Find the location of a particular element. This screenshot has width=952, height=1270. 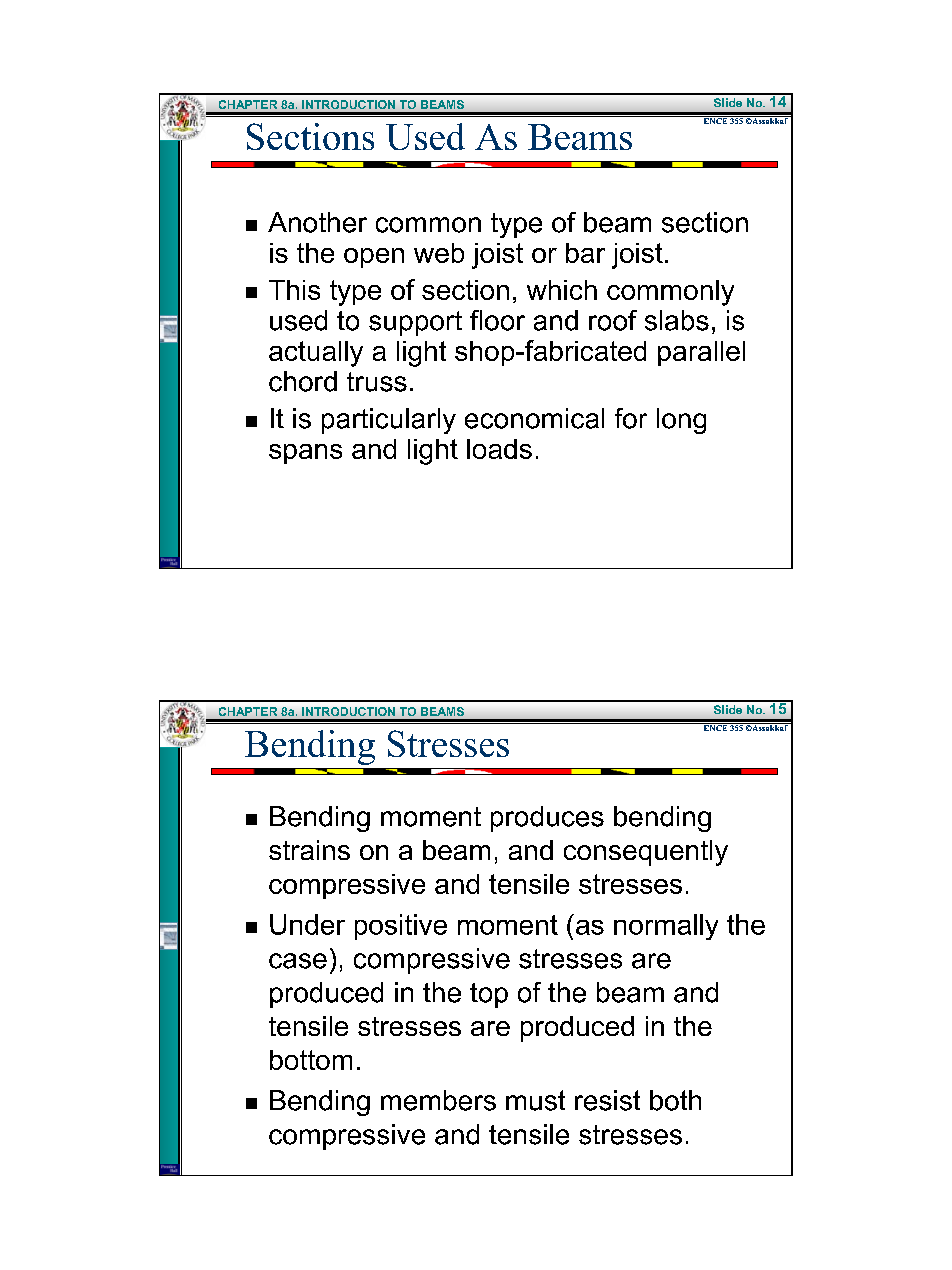

consequently is located at coordinates (646, 853).
